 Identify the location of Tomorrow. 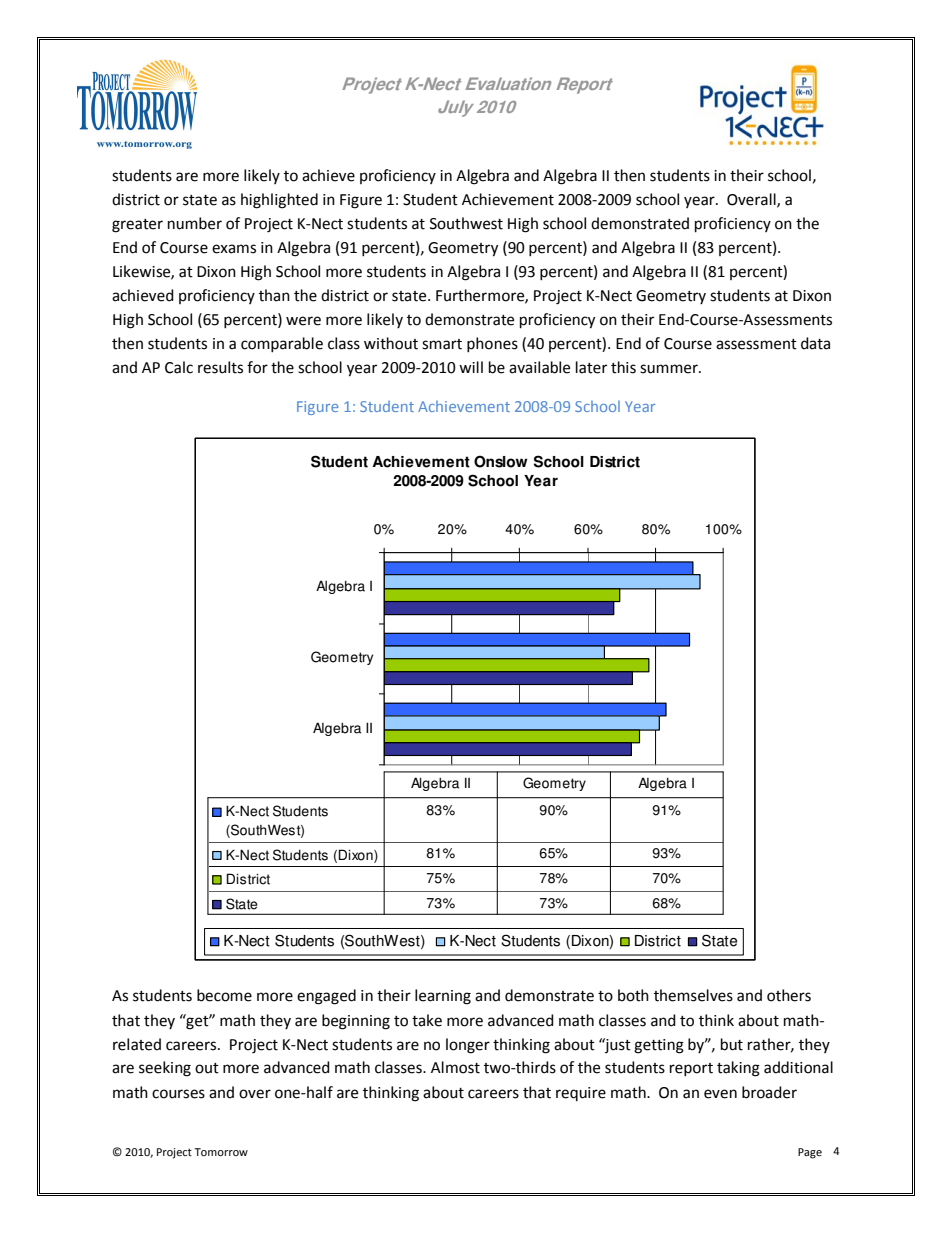
(221, 1152).
